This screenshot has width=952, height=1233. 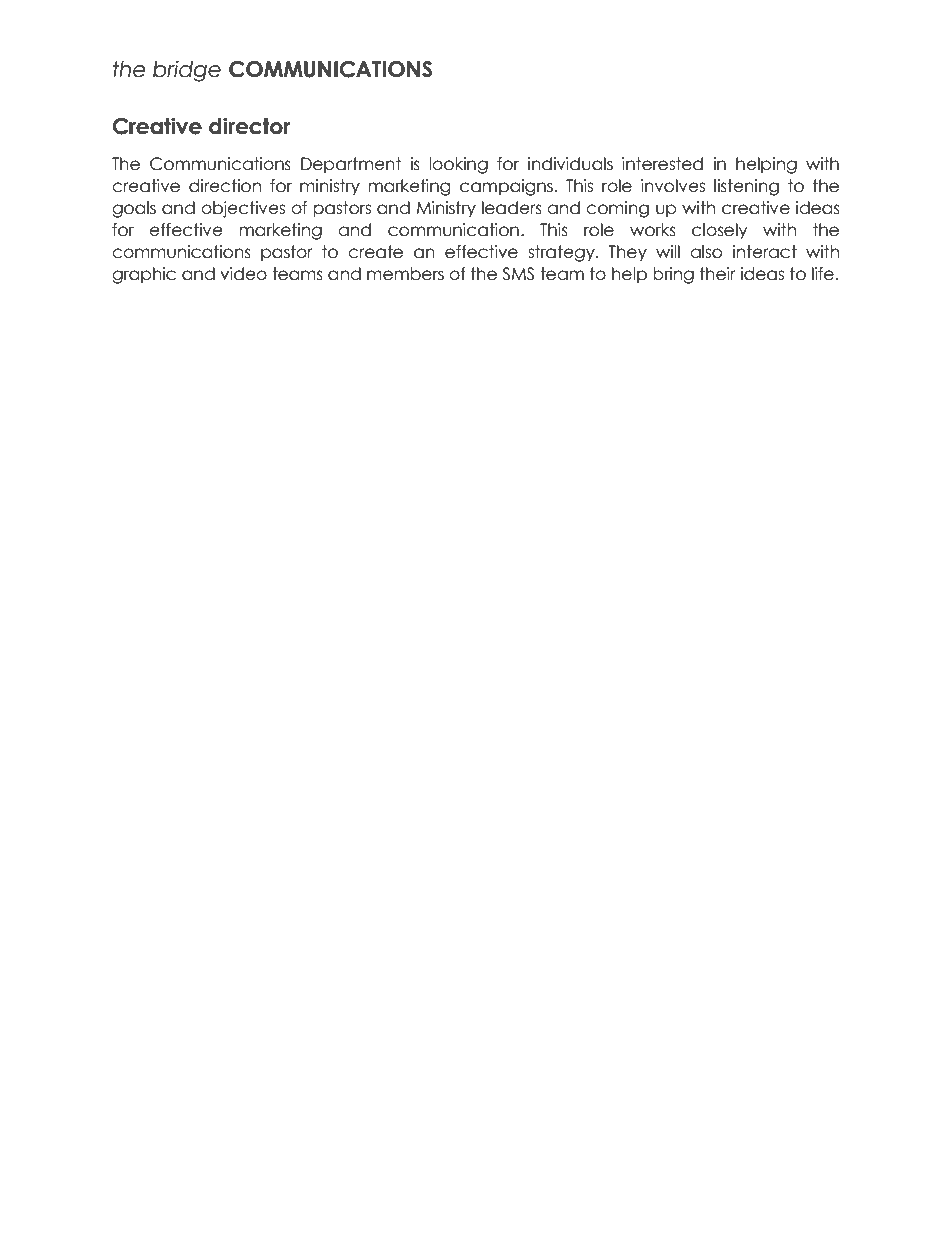 What do you see at coordinates (746, 187) in the screenshot?
I see `listening` at bounding box center [746, 187].
